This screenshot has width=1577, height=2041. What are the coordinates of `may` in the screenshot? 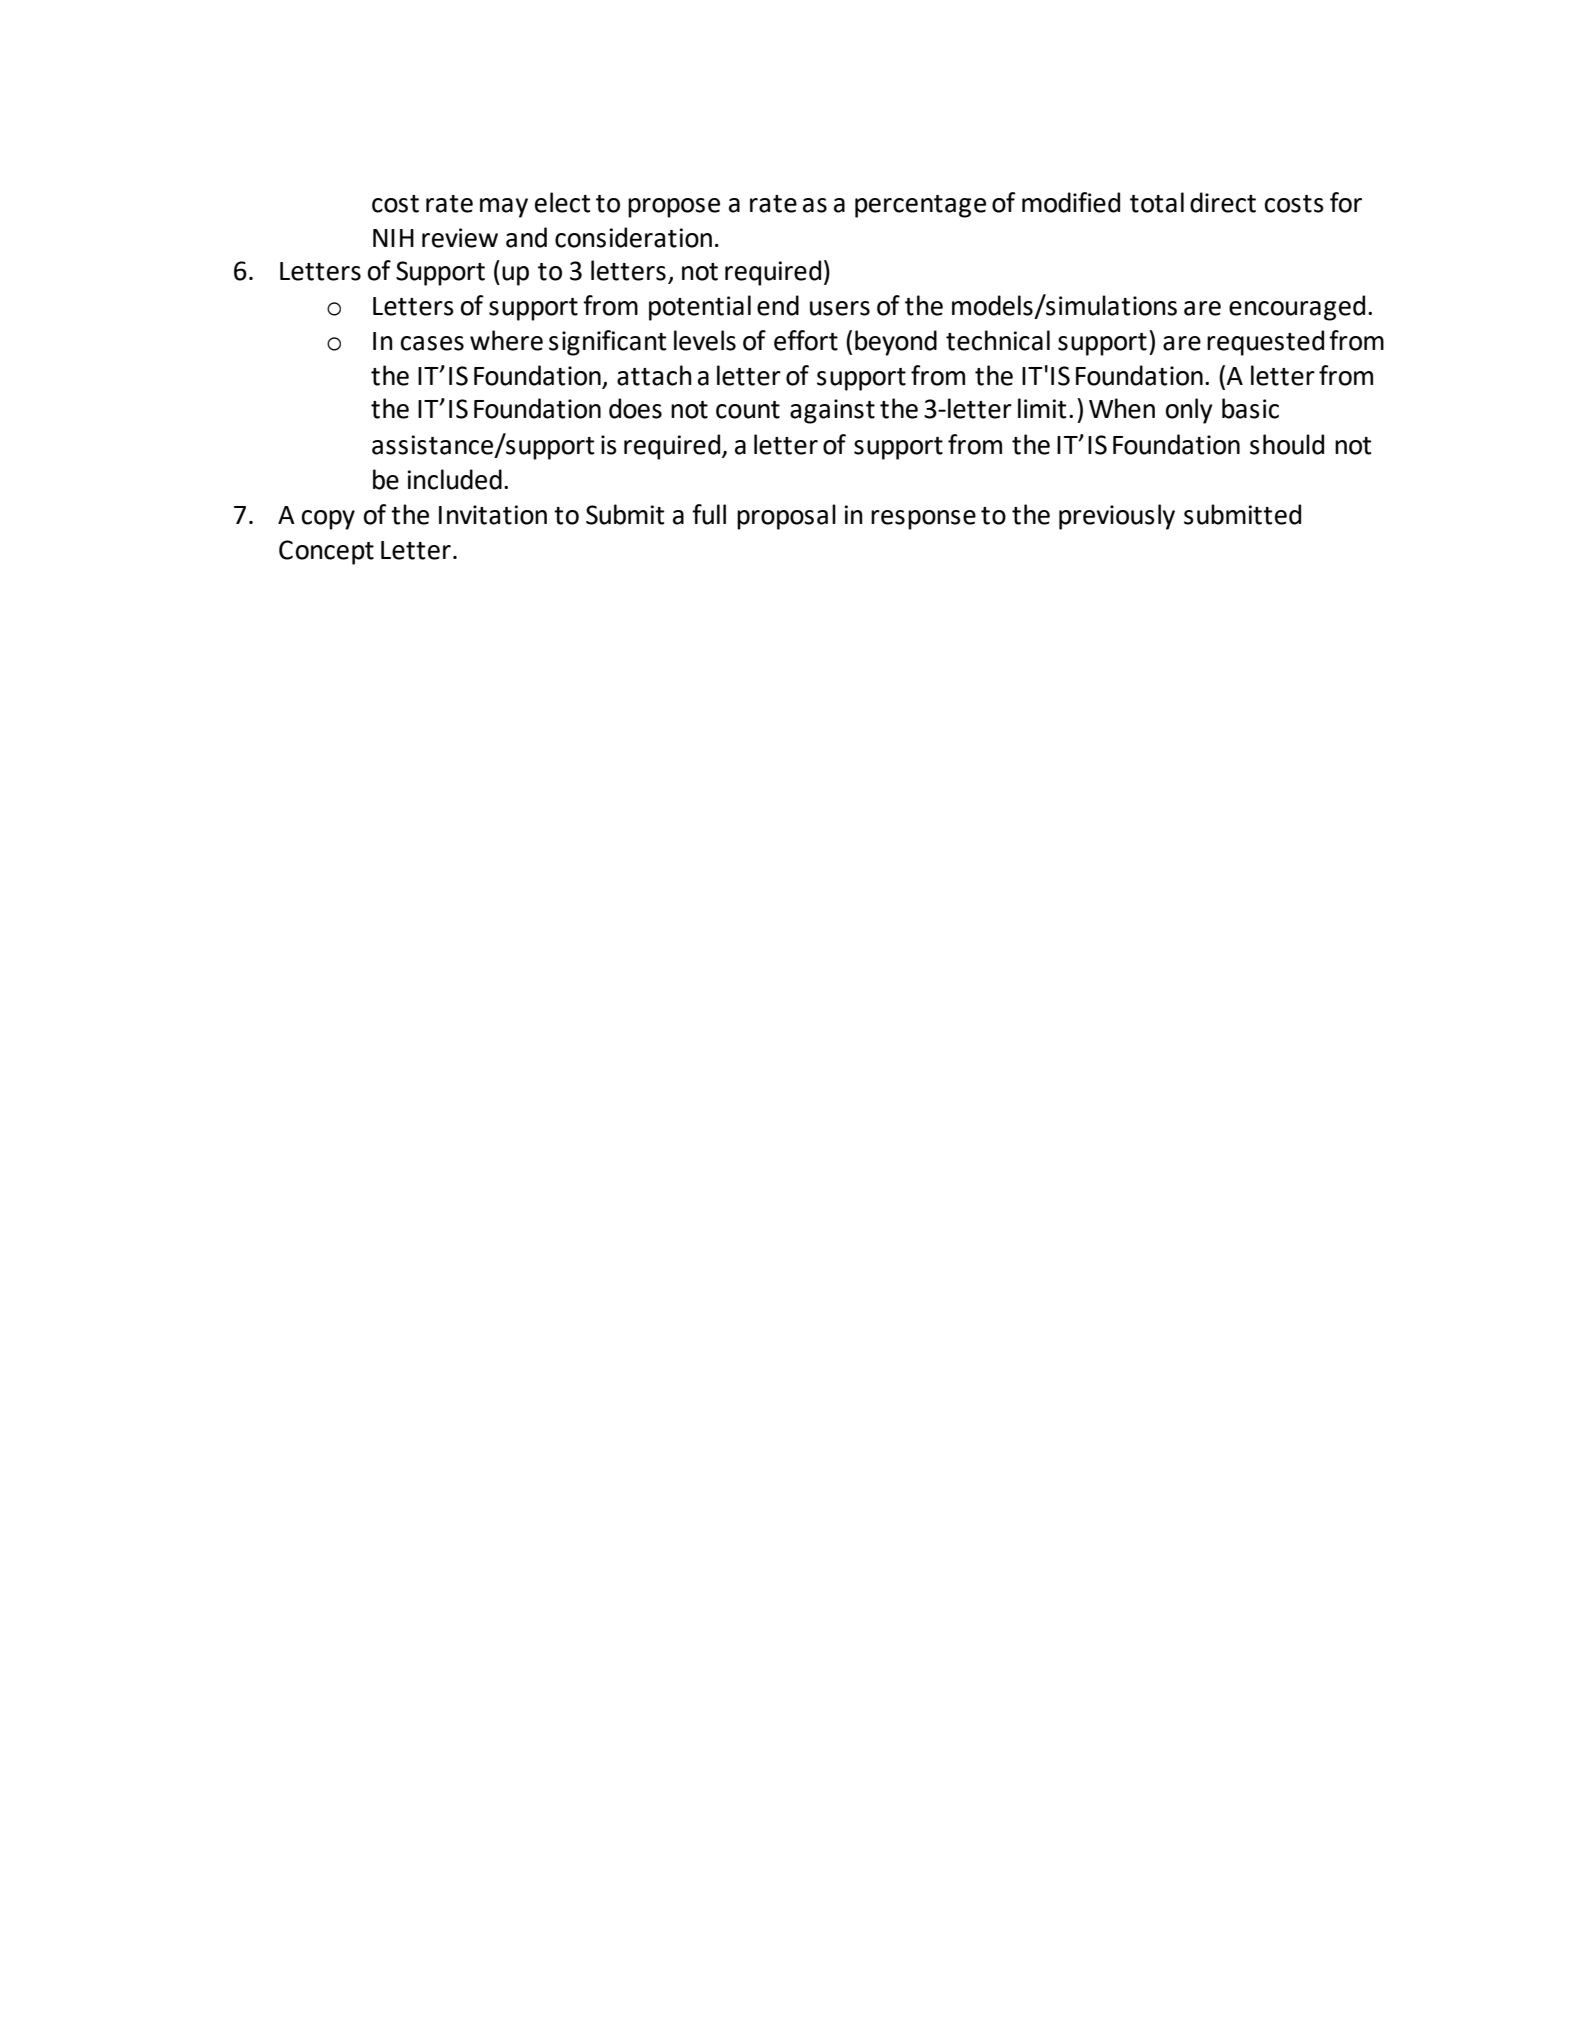 It's located at (504, 208).
